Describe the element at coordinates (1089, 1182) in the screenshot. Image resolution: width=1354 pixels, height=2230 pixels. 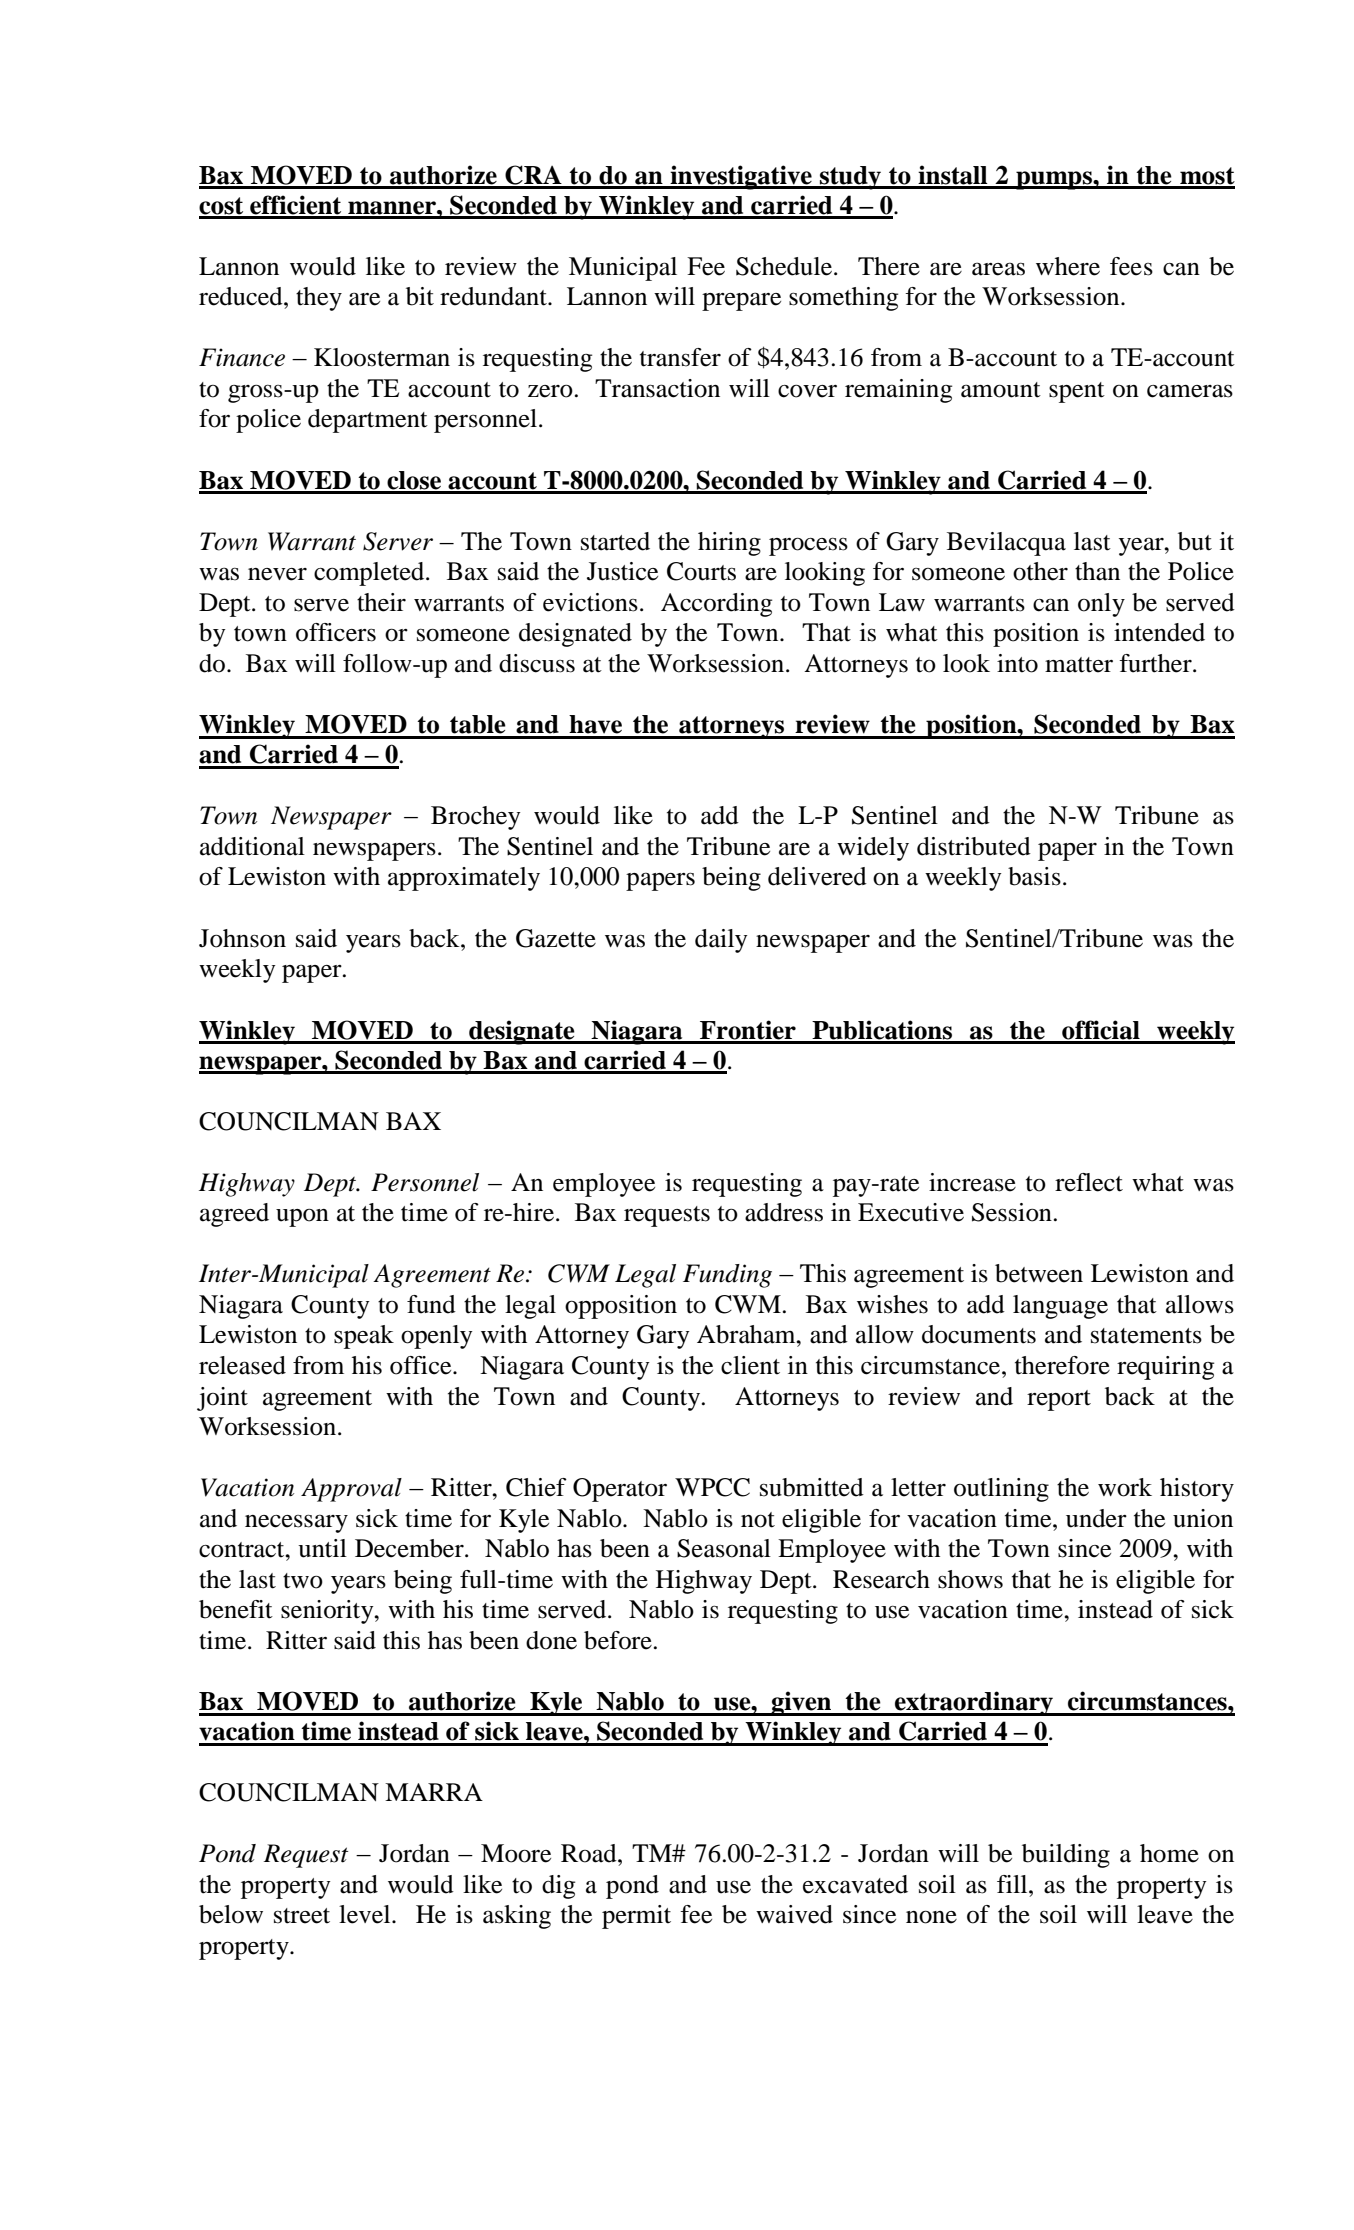
I see `reflect` at that location.
